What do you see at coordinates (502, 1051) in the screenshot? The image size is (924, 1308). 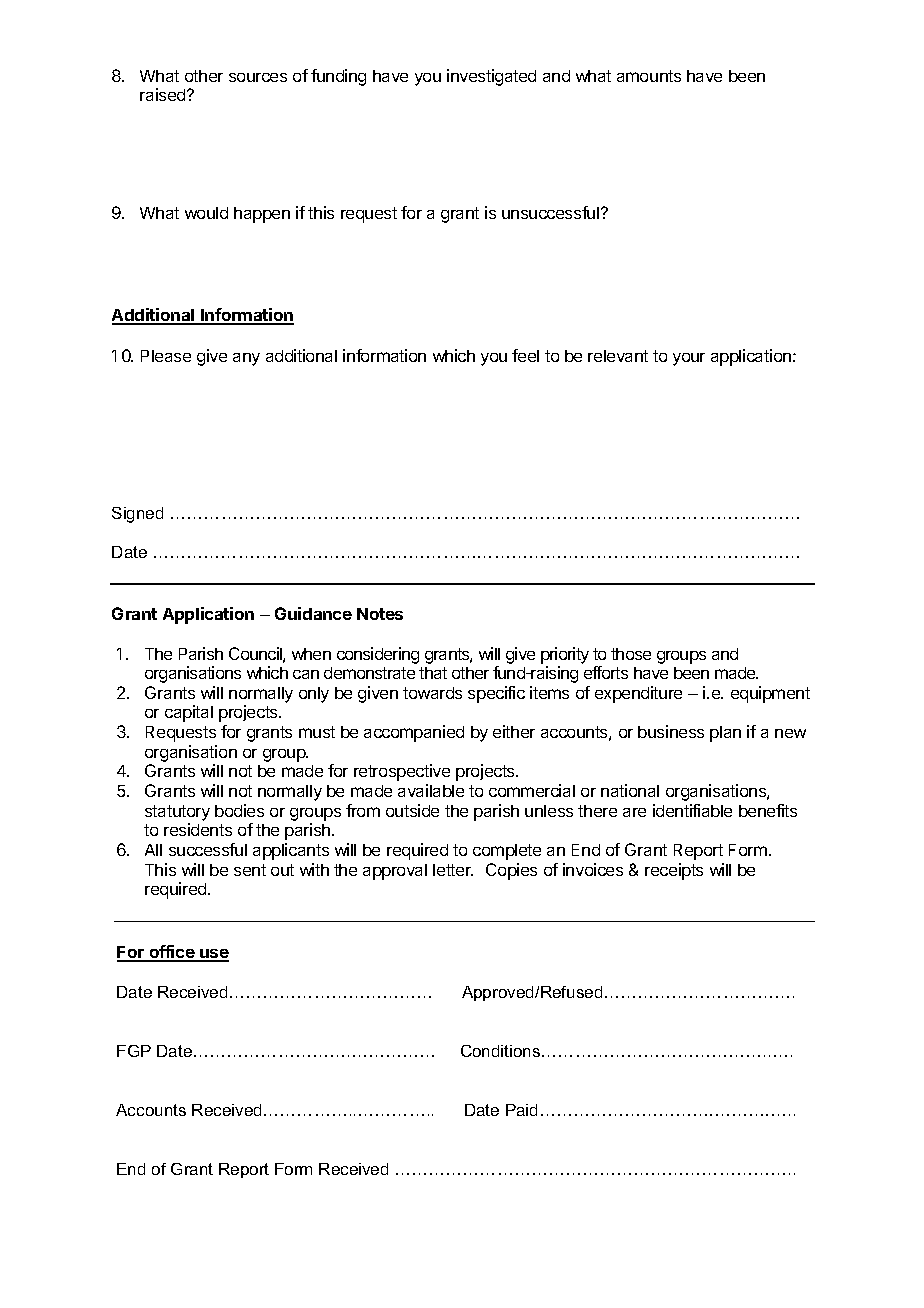 I see `Conditions` at bounding box center [502, 1051].
